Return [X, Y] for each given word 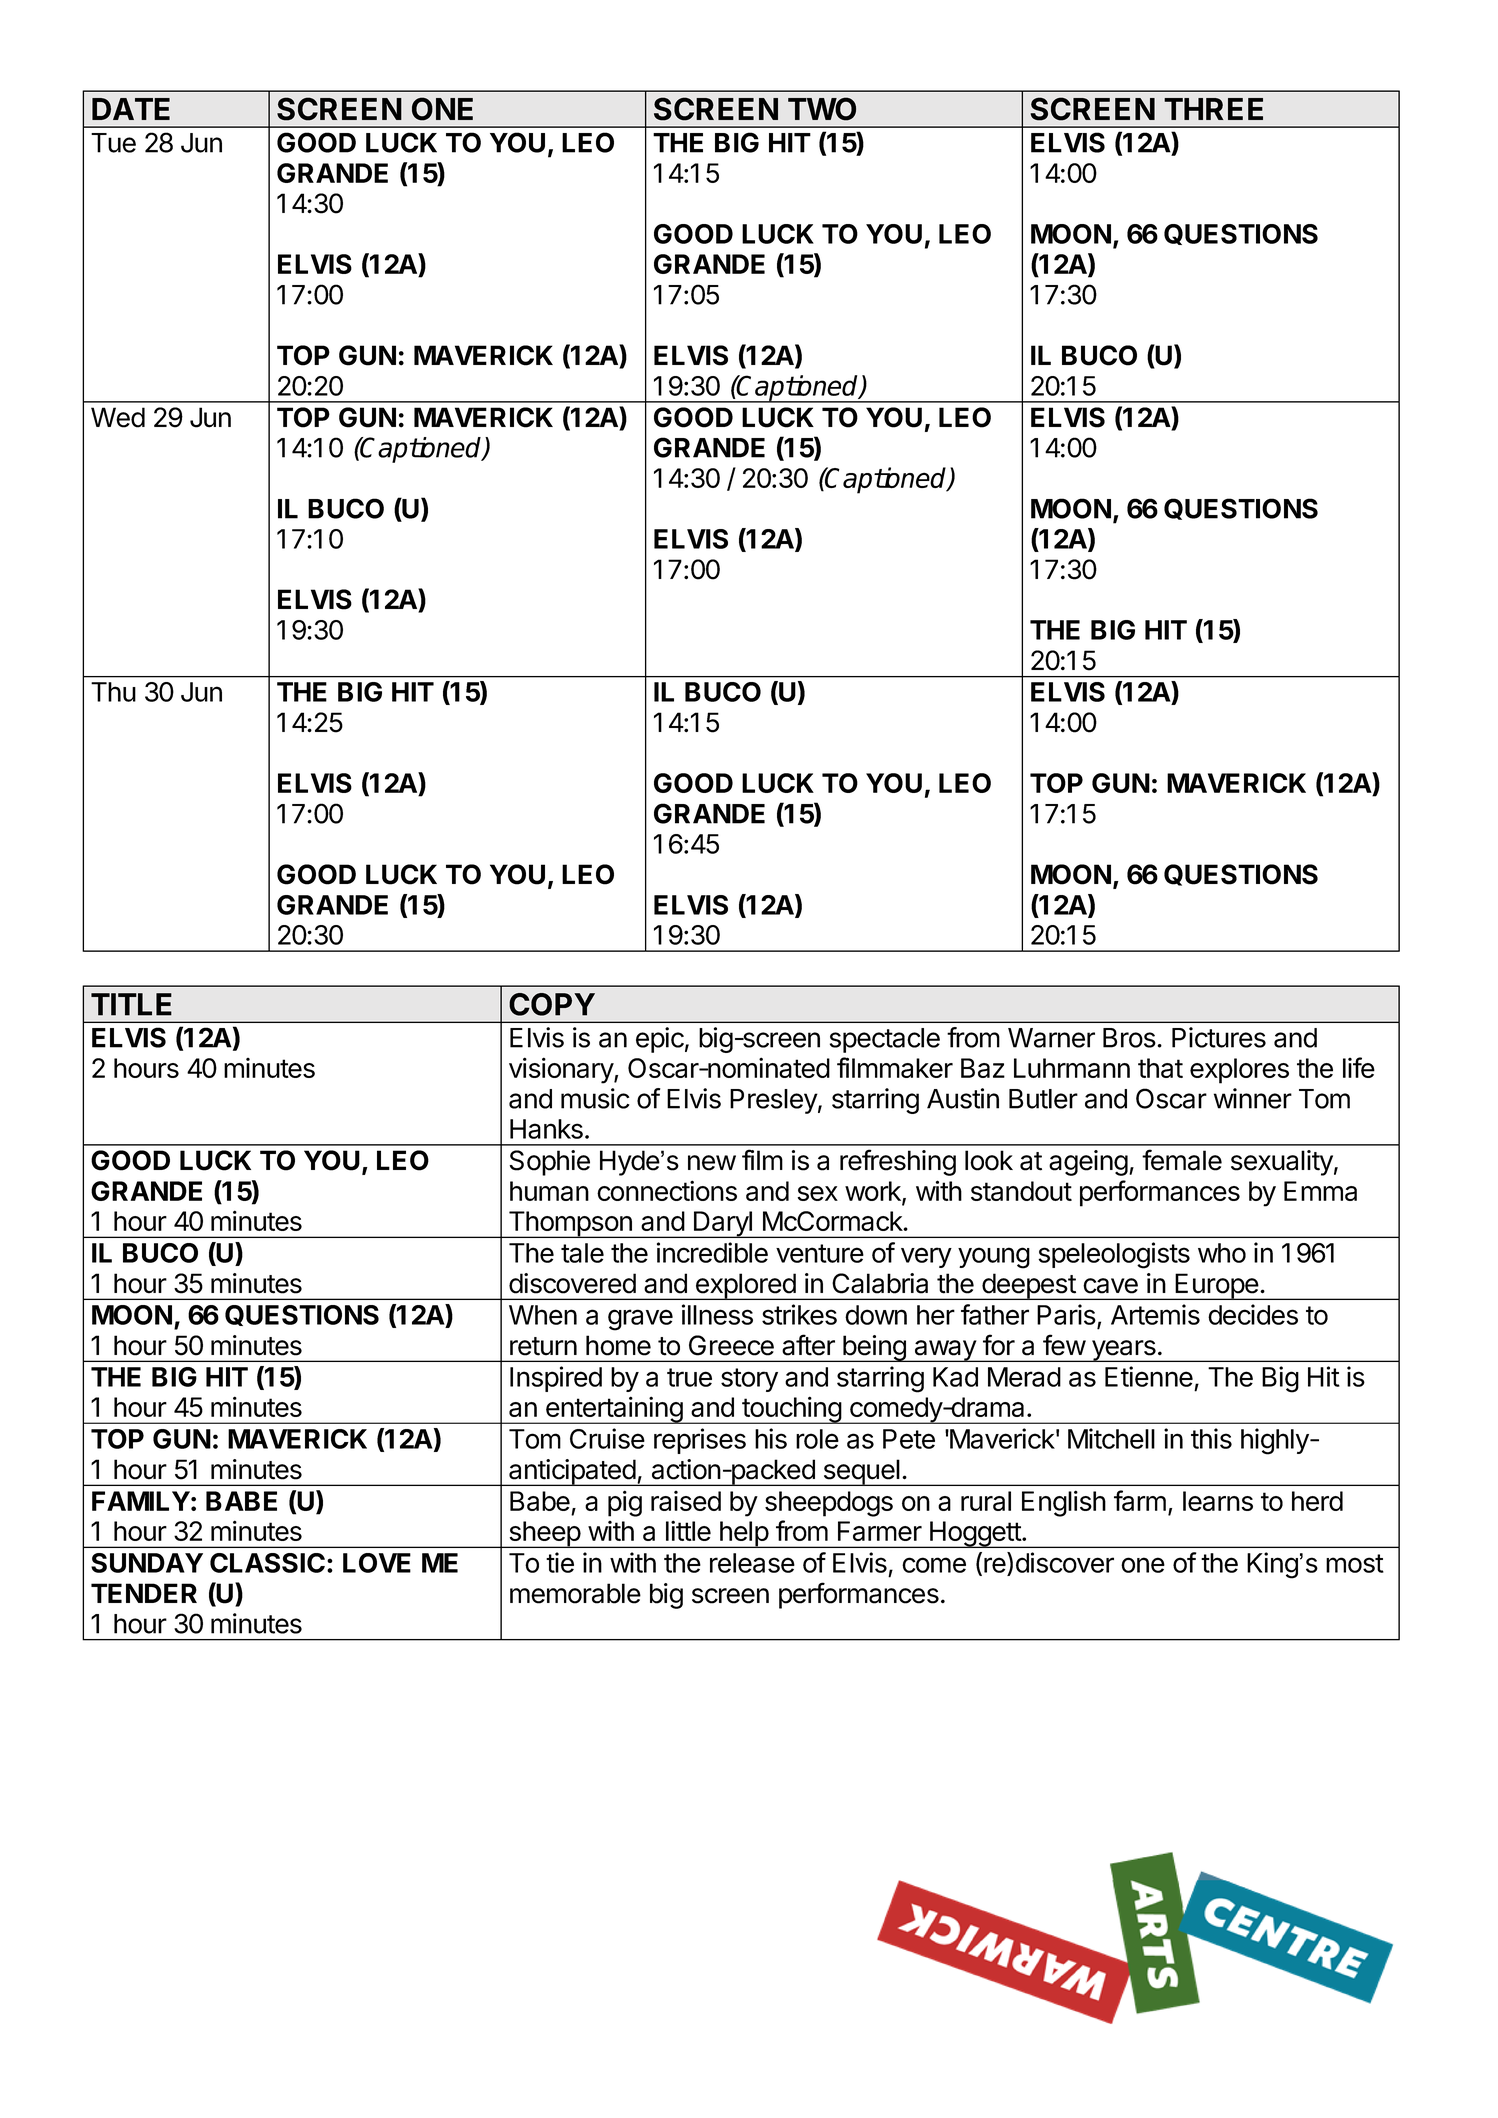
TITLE [131, 1004]
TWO [822, 109]
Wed [118, 417]
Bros [1129, 1038]
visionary [562, 1070]
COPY [552, 1004]
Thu [113, 692]
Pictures [1219, 1037]
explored [745, 1286]
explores [1239, 1071]
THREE [1213, 109]
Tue [113, 143]
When [543, 1315]
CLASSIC [267, 1563]
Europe [1217, 1286]
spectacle [885, 1040]
